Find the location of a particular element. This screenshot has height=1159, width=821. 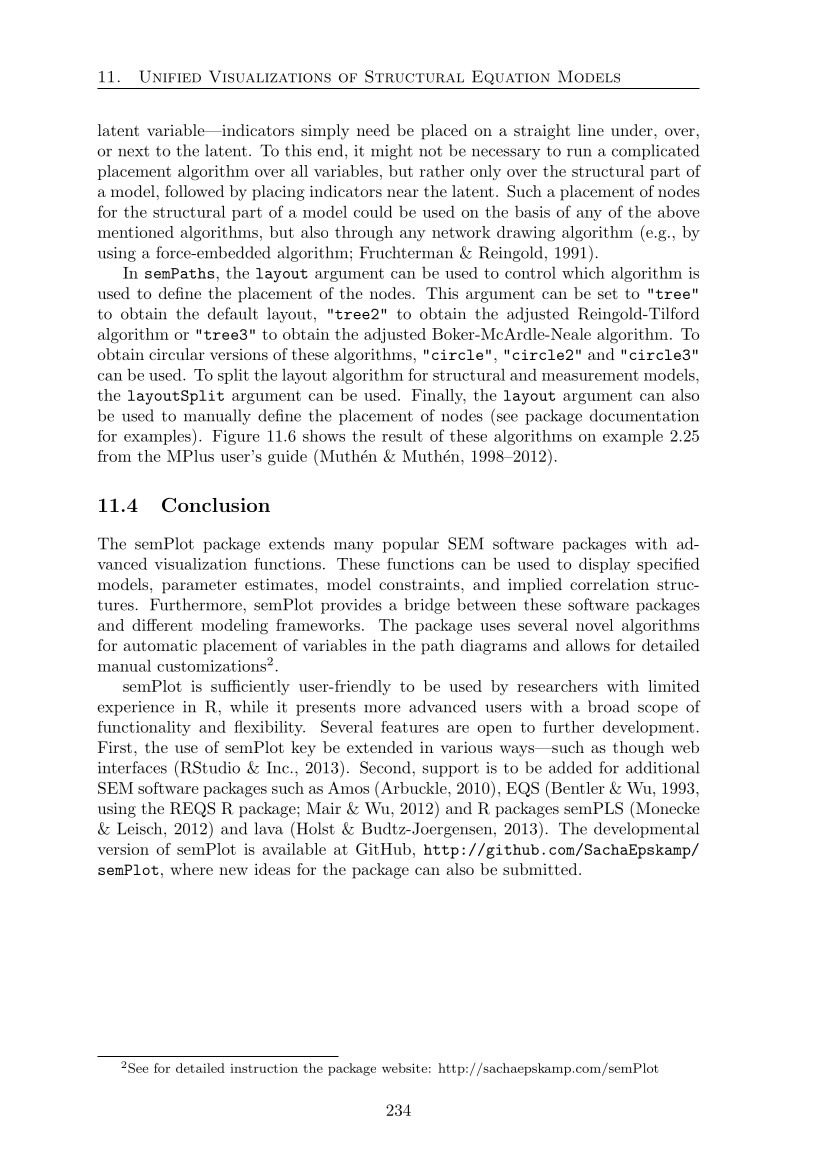

Unified is located at coordinates (170, 76).
